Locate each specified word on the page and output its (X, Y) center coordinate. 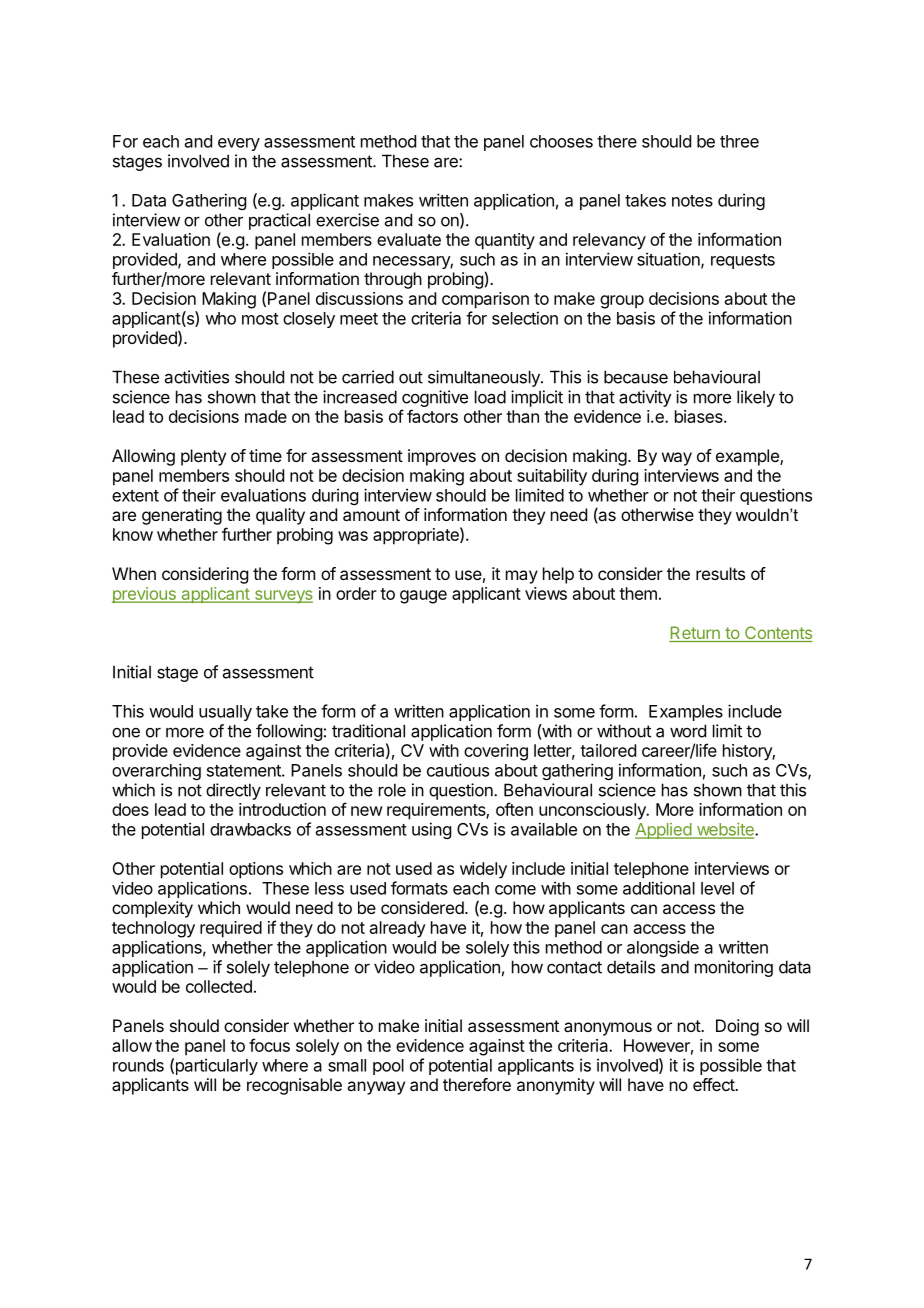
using (431, 830)
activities (197, 377)
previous (145, 595)
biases (700, 416)
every (239, 144)
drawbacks (250, 829)
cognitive (435, 398)
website (725, 830)
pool (388, 1067)
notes (692, 201)
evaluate (409, 239)
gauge (423, 597)
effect (714, 1084)
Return (695, 634)
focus (269, 1045)
